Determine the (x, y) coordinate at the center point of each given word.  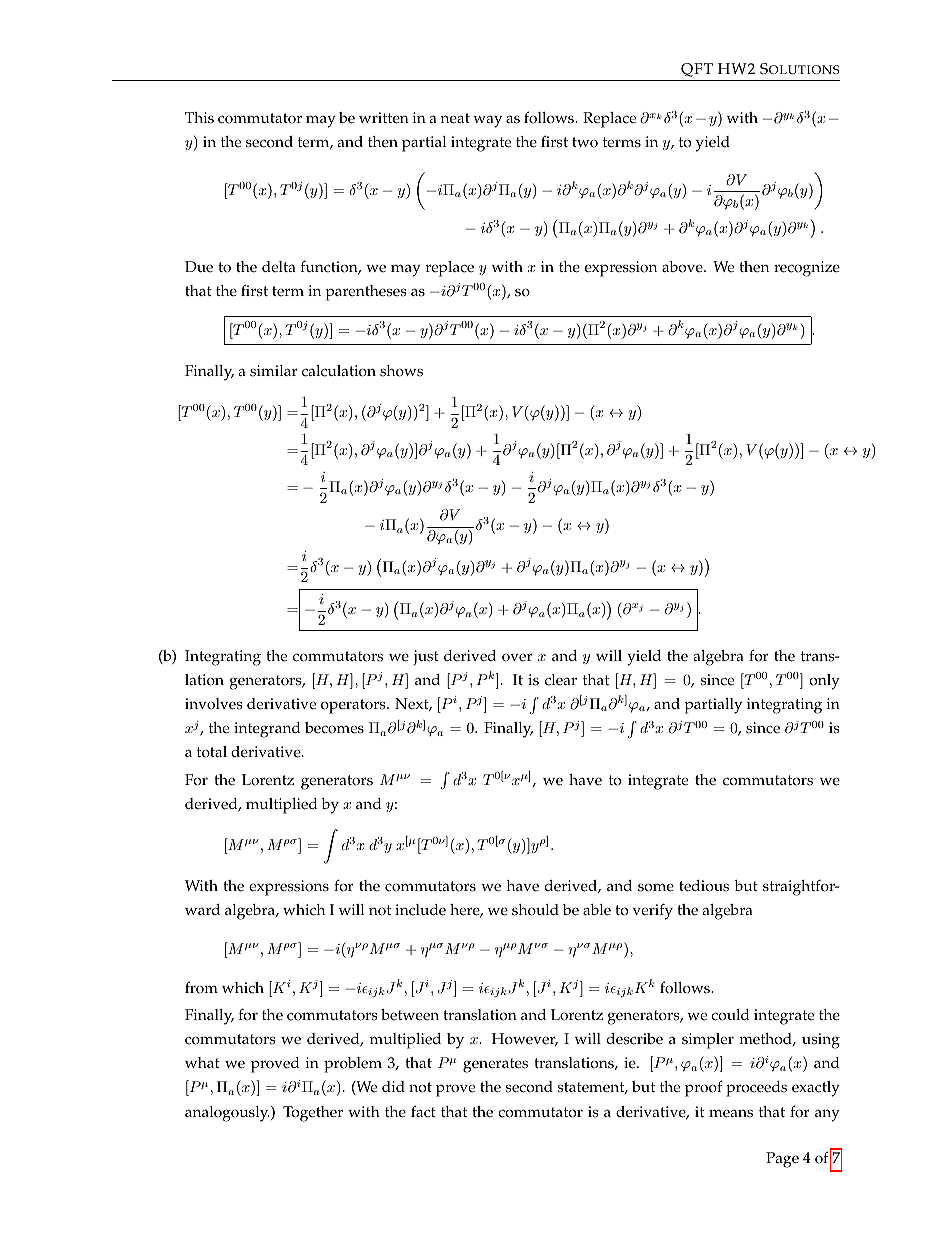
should (535, 910)
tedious (704, 886)
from (201, 987)
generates (495, 1065)
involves (214, 704)
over (517, 657)
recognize (807, 269)
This (199, 118)
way (487, 121)
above (683, 267)
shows (401, 371)
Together (313, 1114)
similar (274, 371)
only (824, 682)
